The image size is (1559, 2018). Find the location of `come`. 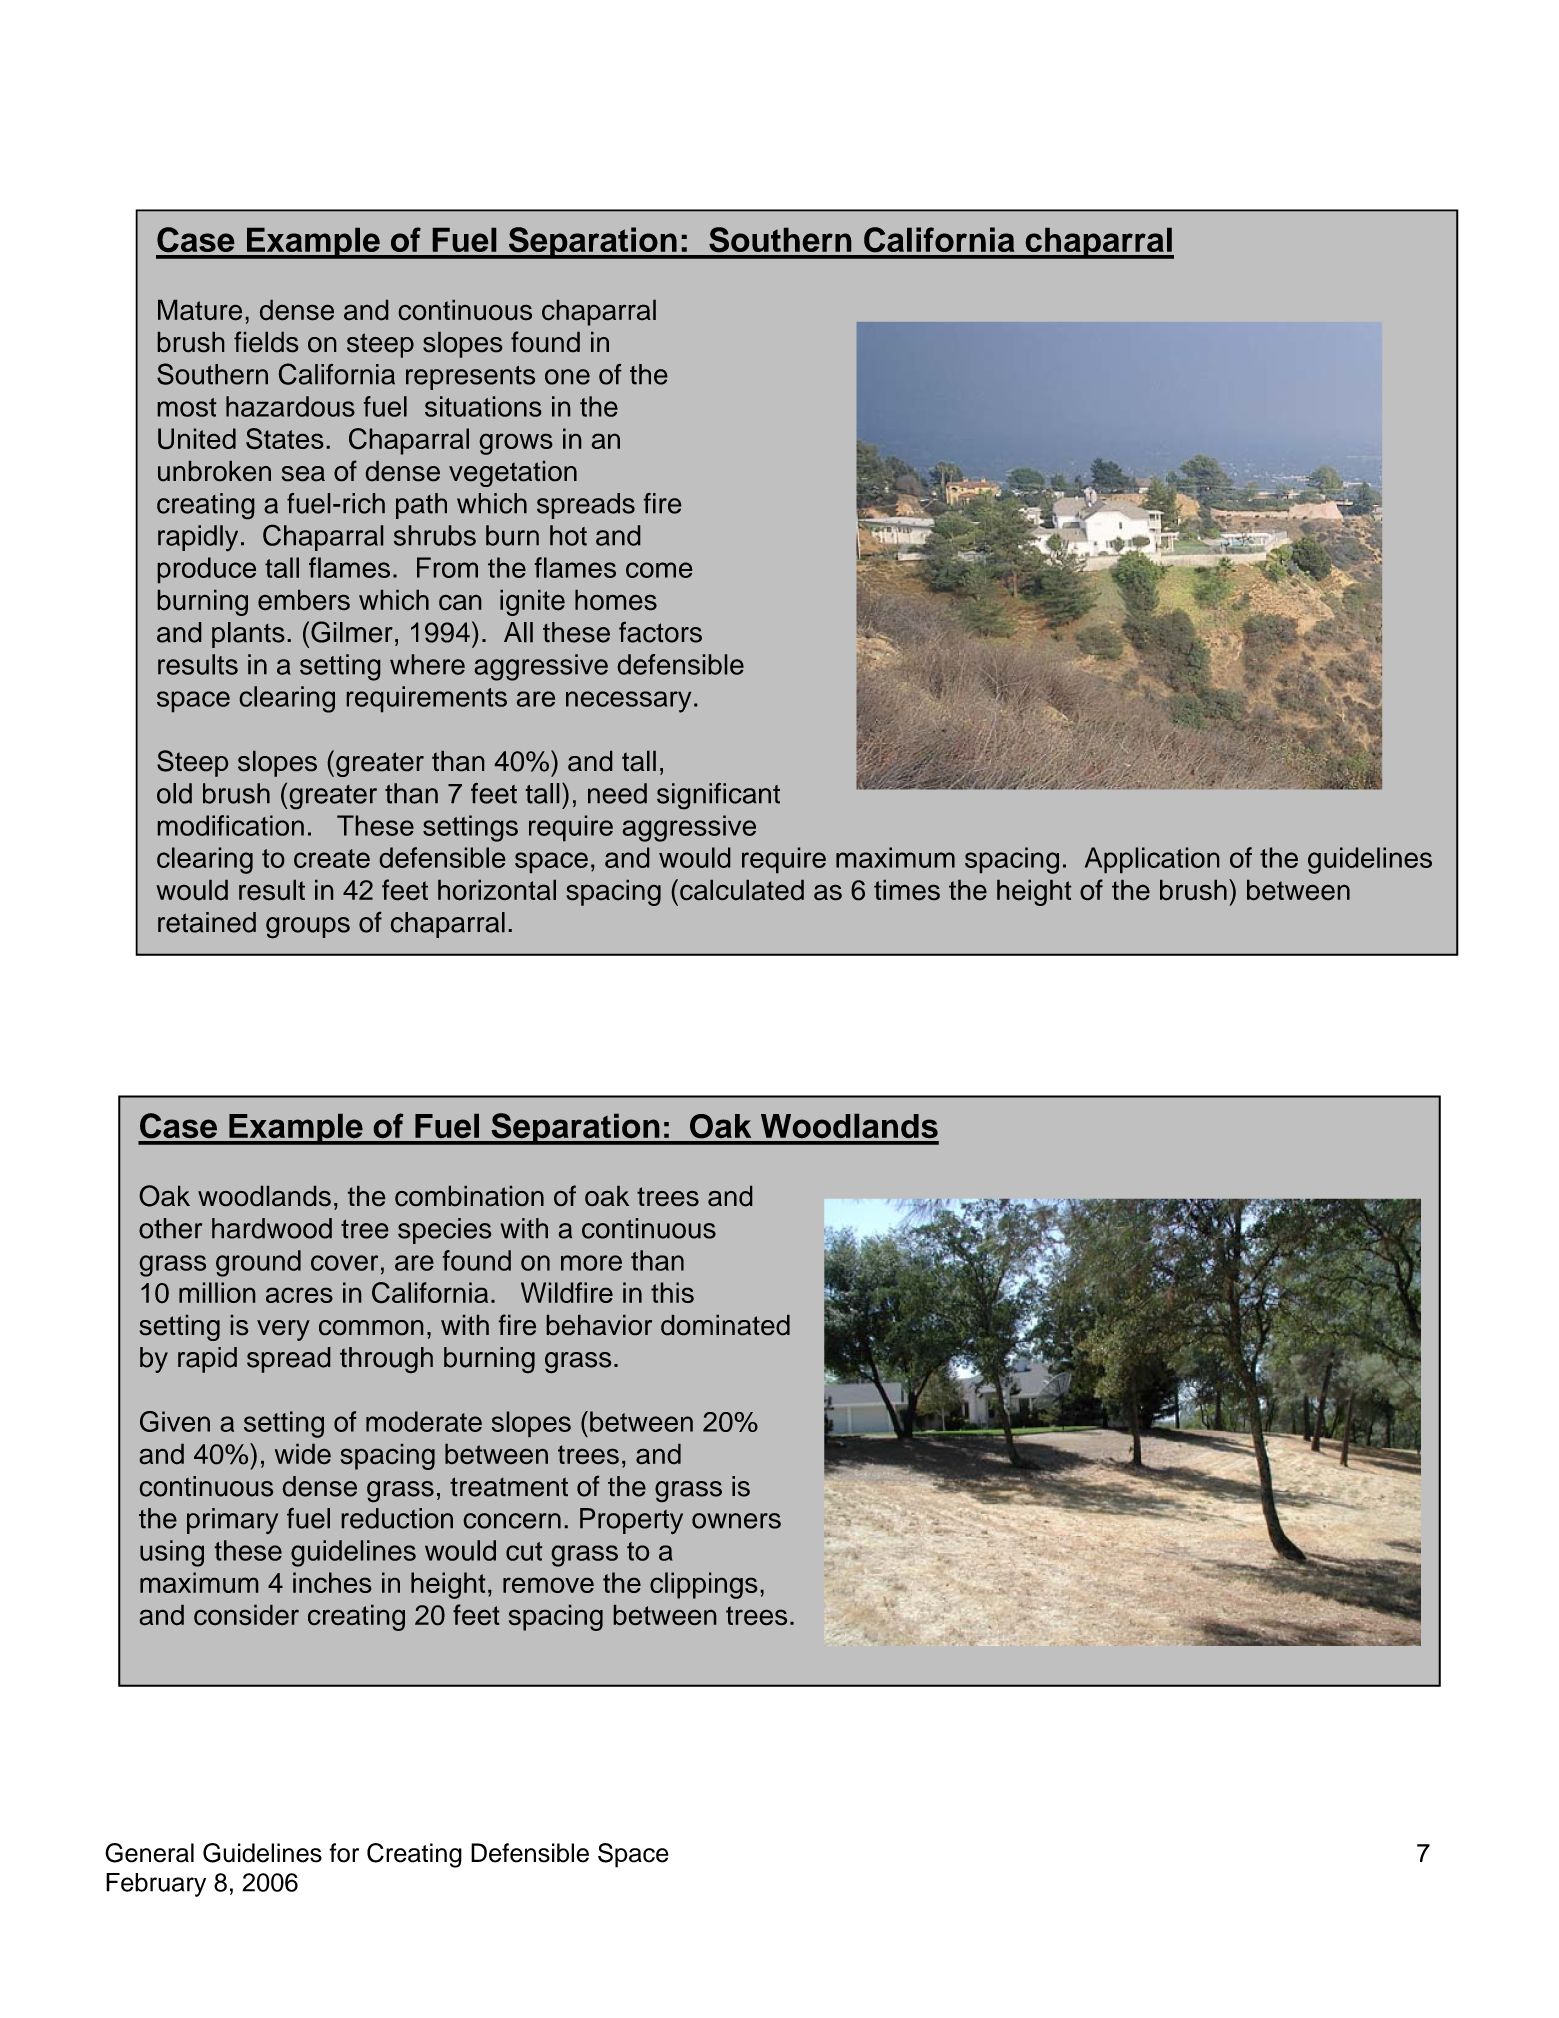

come is located at coordinates (659, 570).
